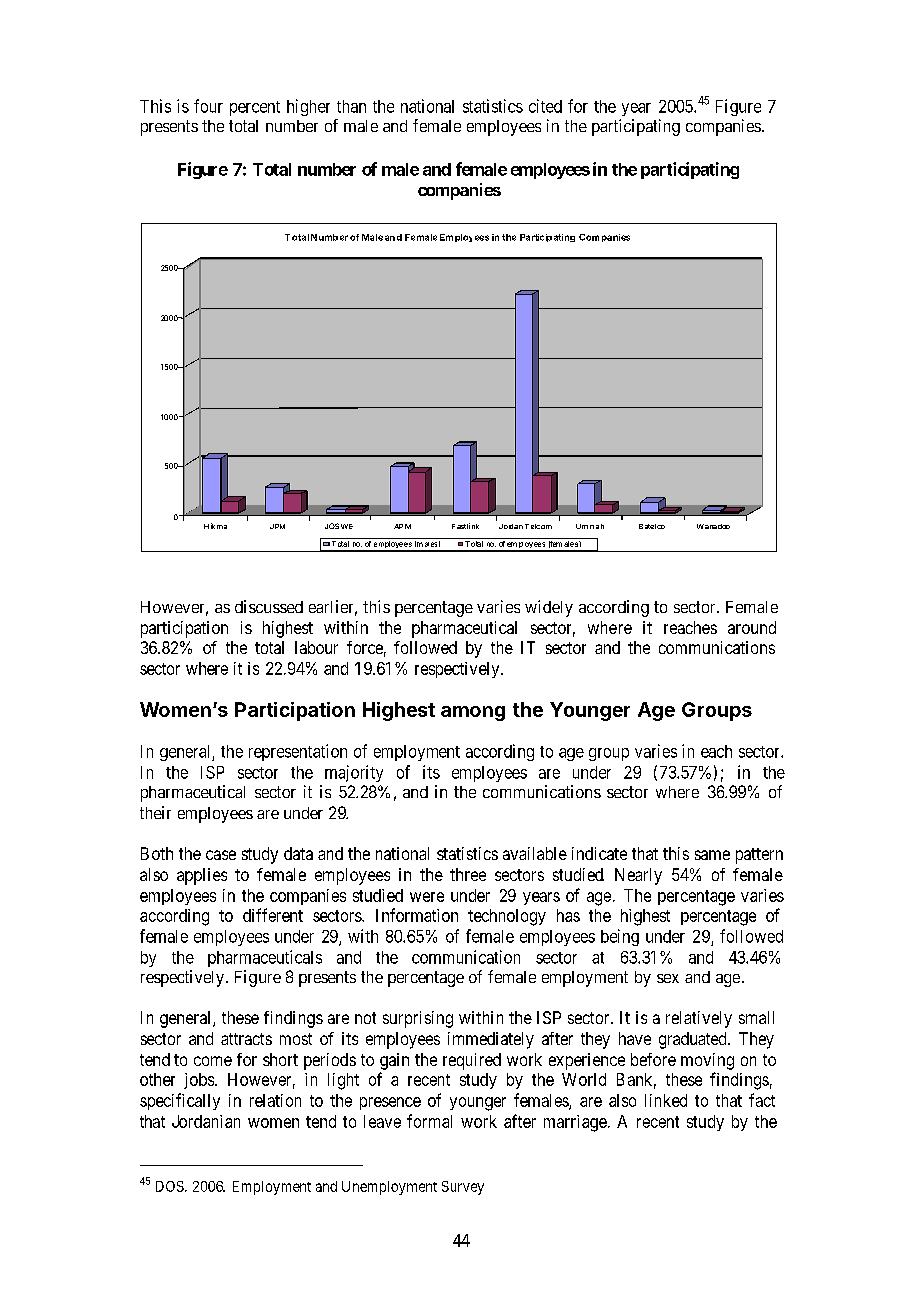 The image size is (924, 1307). What do you see at coordinates (180, 1101) in the screenshot?
I see `specifically` at bounding box center [180, 1101].
